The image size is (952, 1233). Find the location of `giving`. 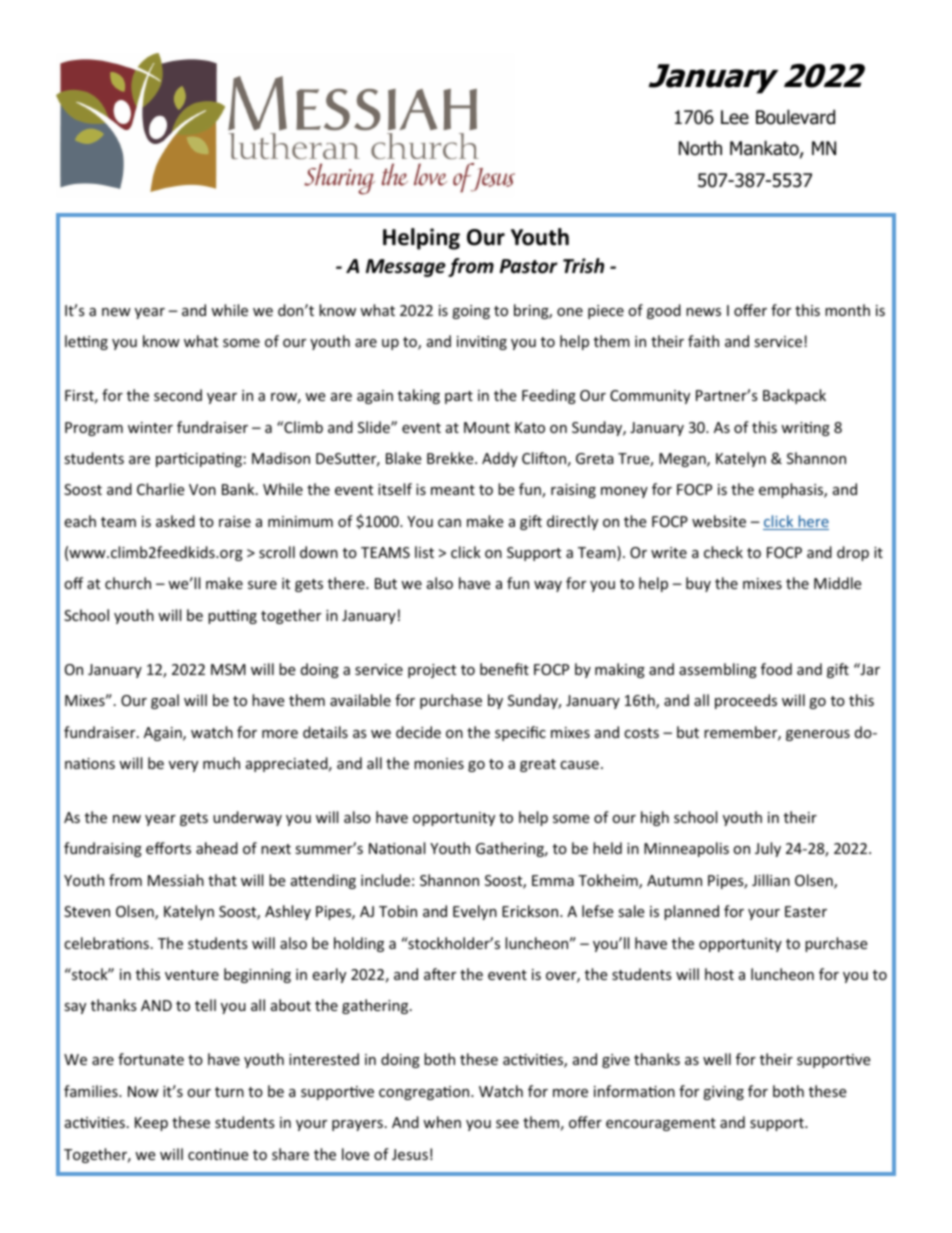

giving is located at coordinates (723, 1093).
